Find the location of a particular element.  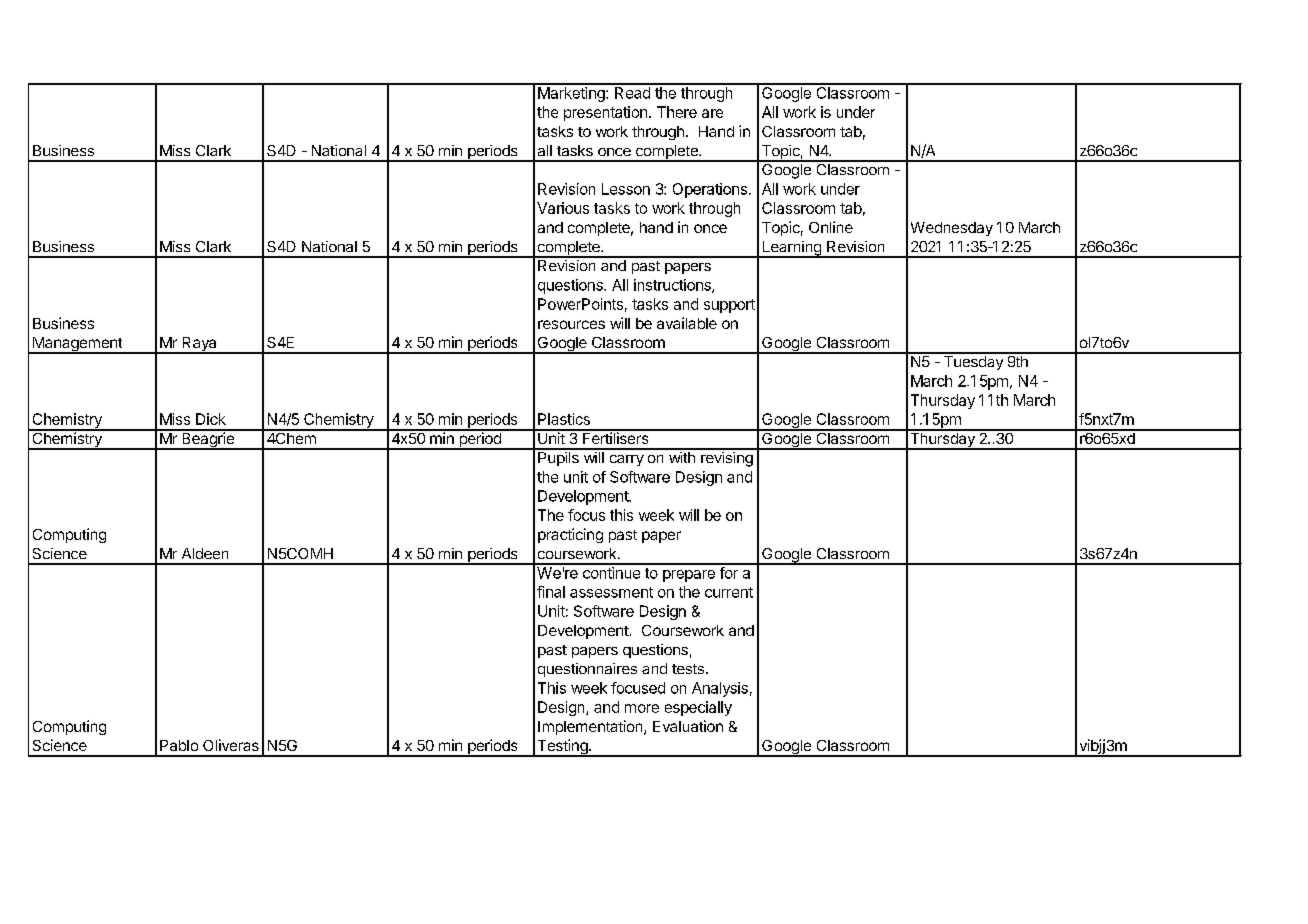

Operations is located at coordinates (710, 190).
